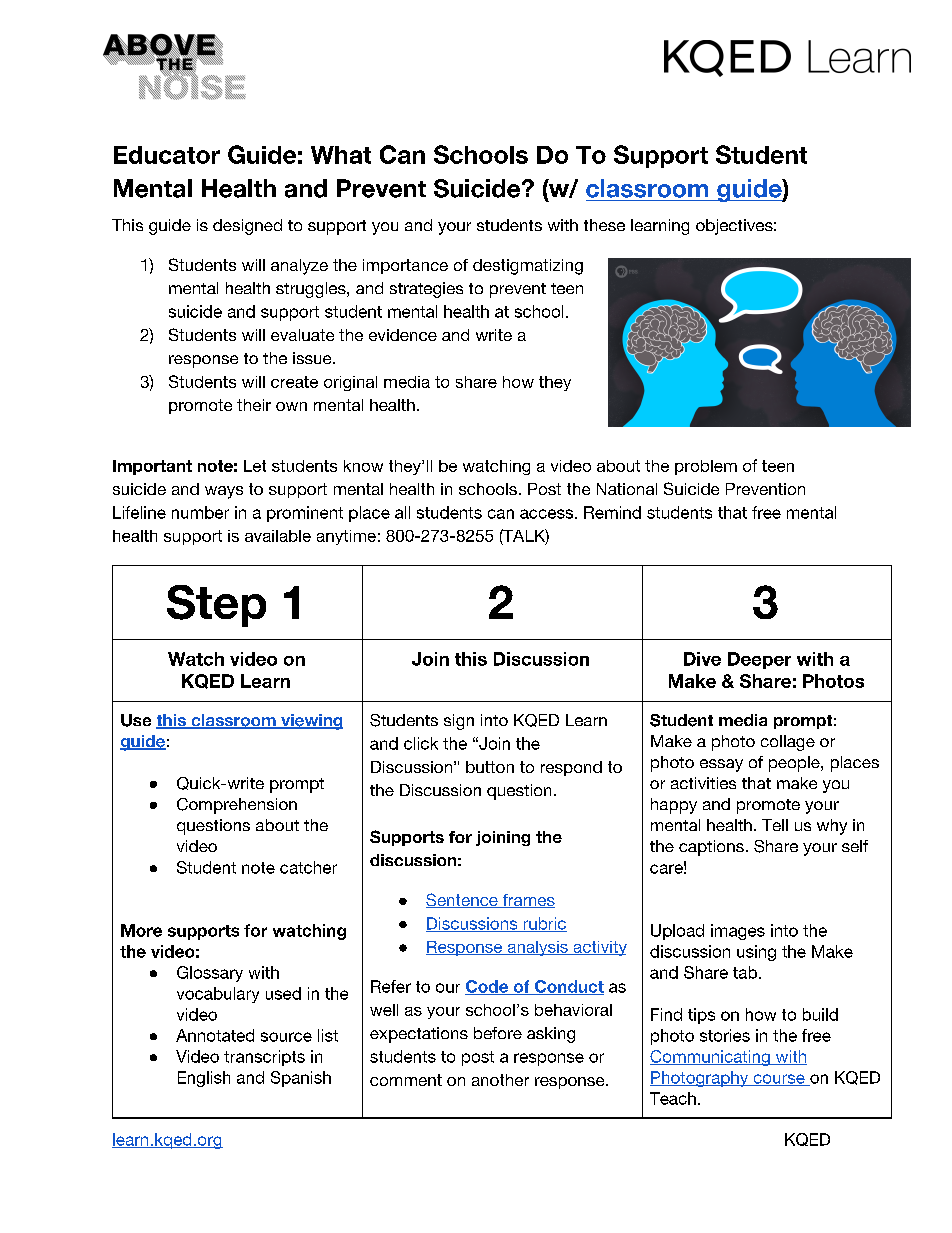  I want to click on problem, so click(706, 467).
